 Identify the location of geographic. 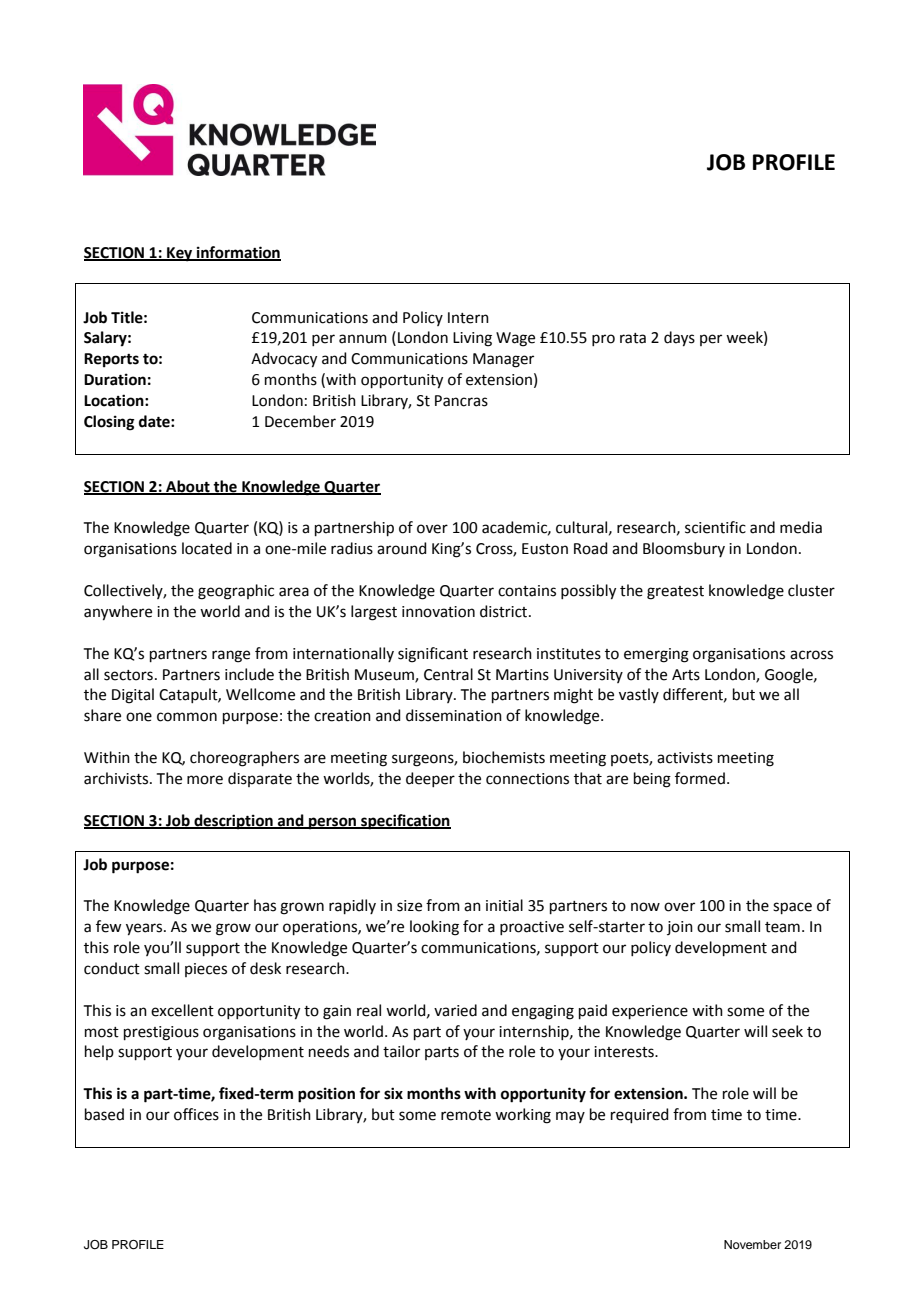
(236, 592).
